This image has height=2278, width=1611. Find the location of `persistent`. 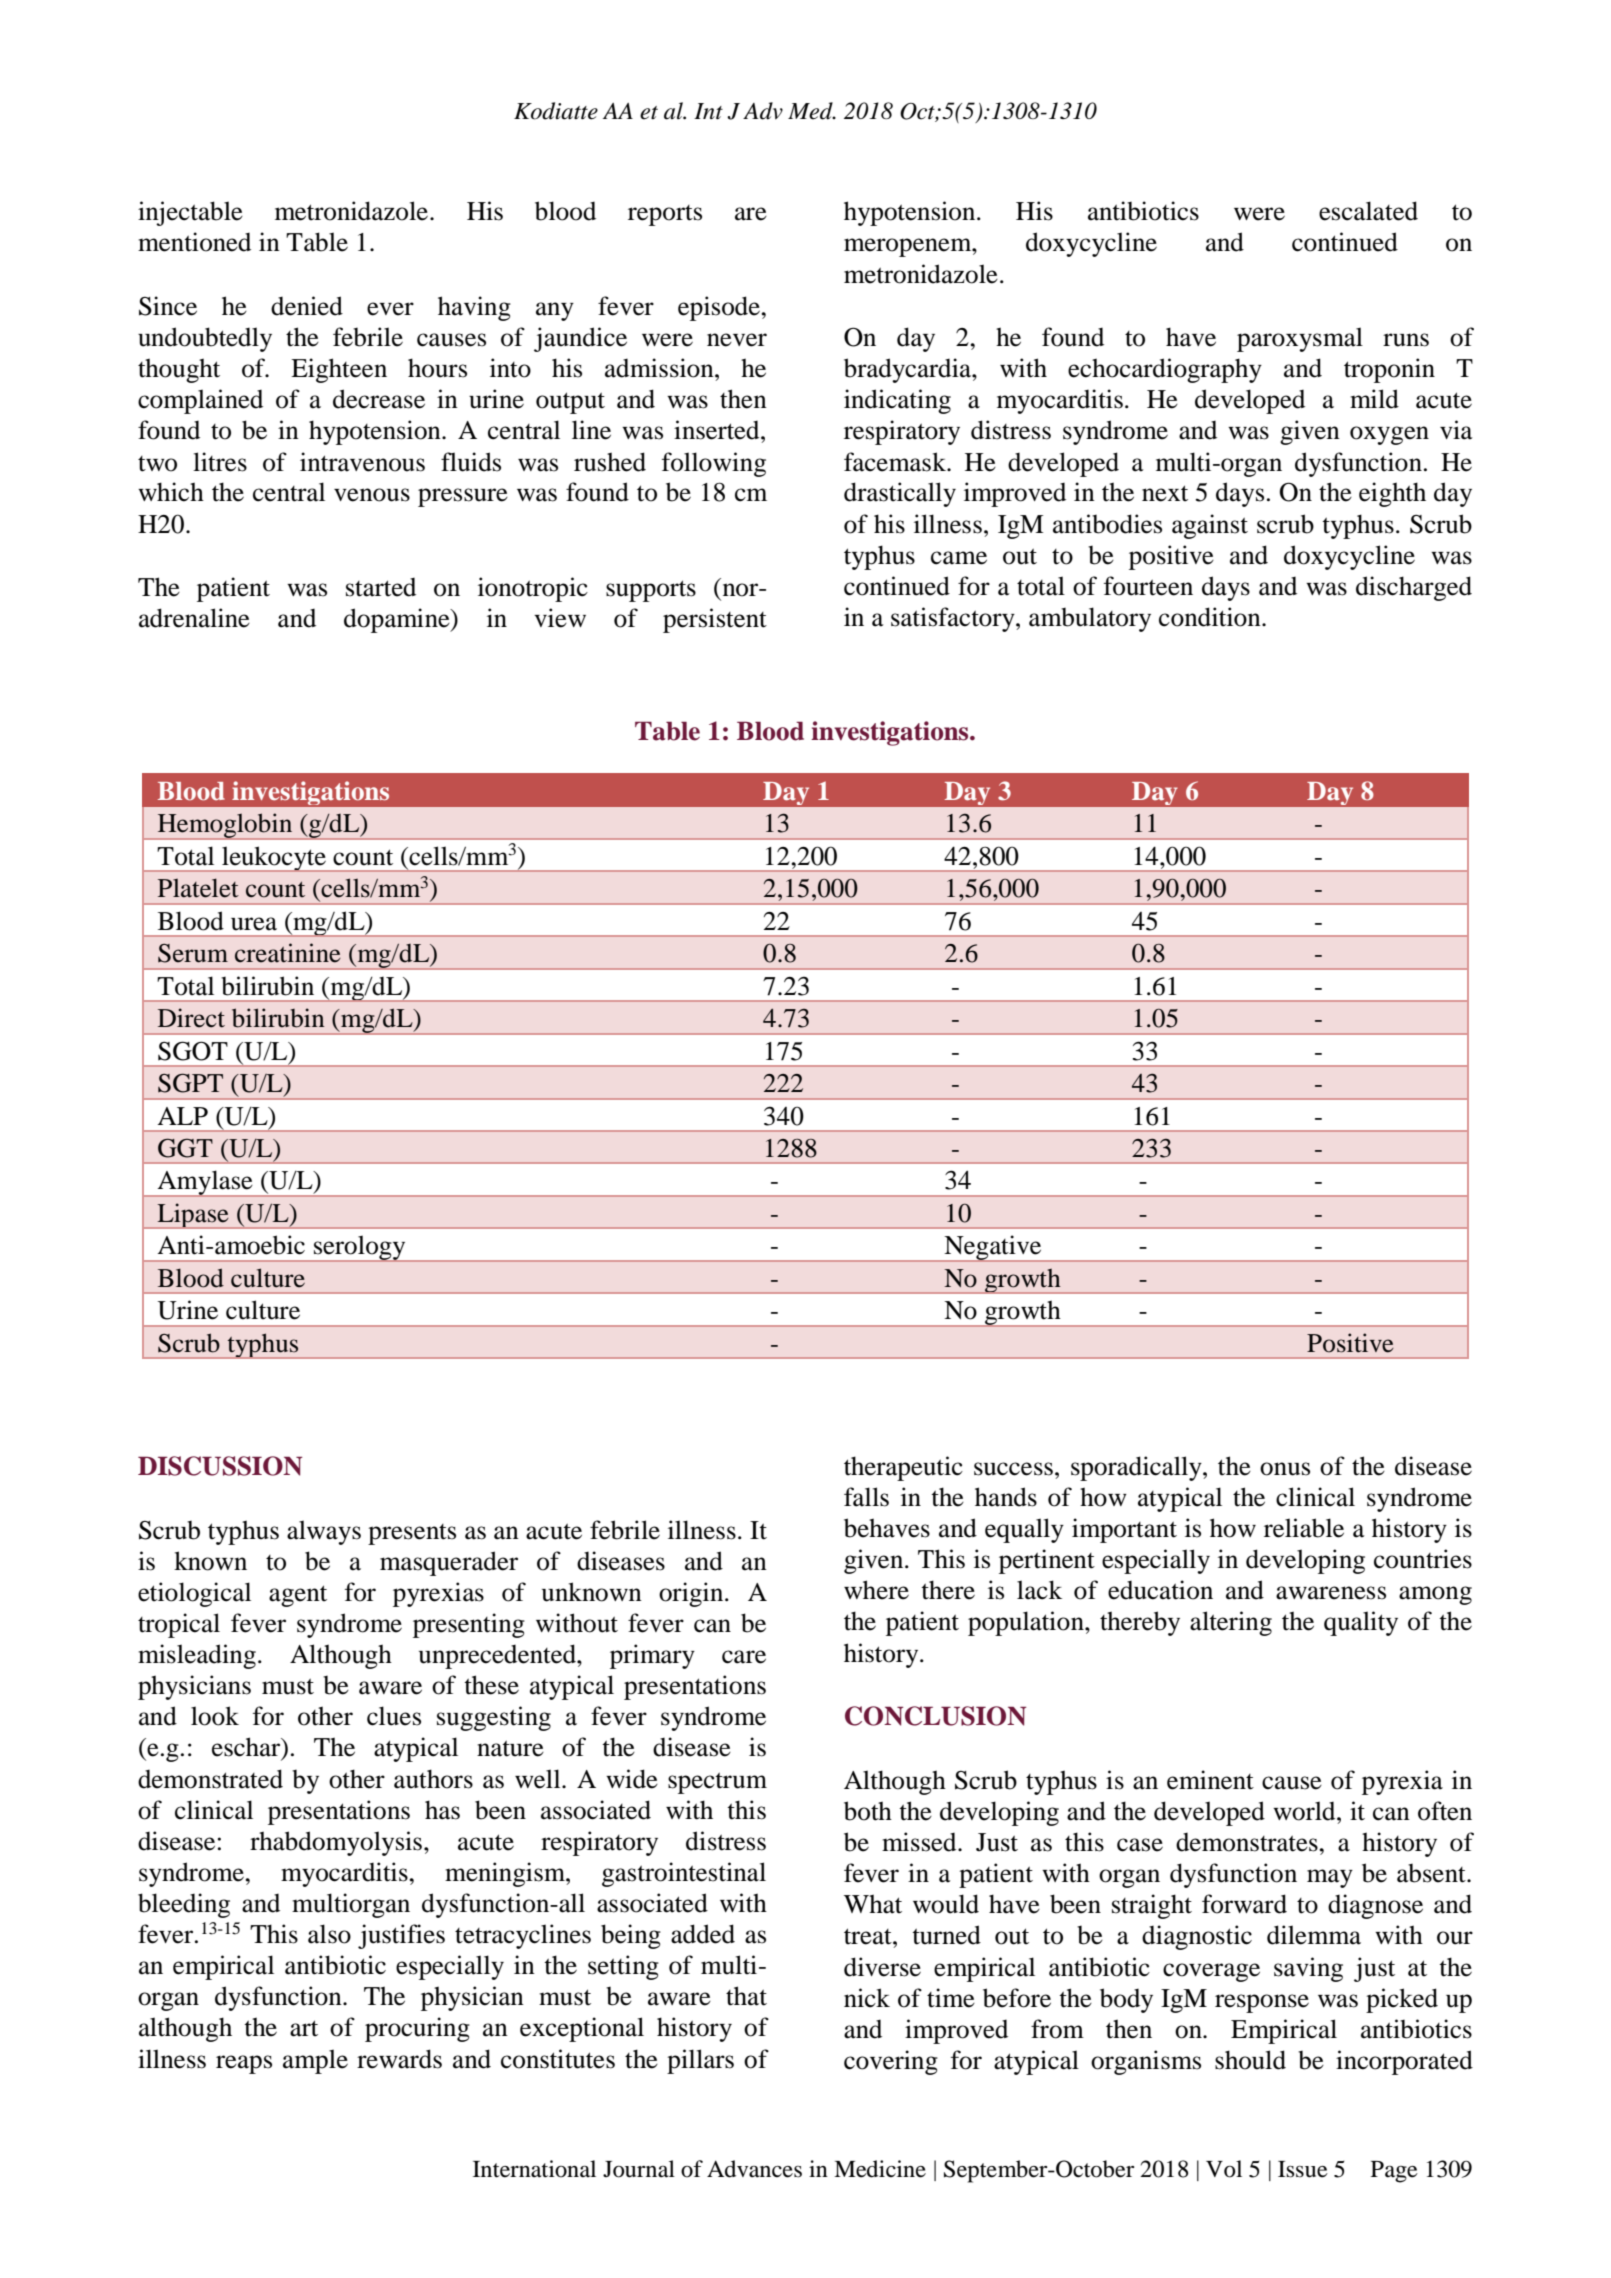

persistent is located at coordinates (715, 620).
